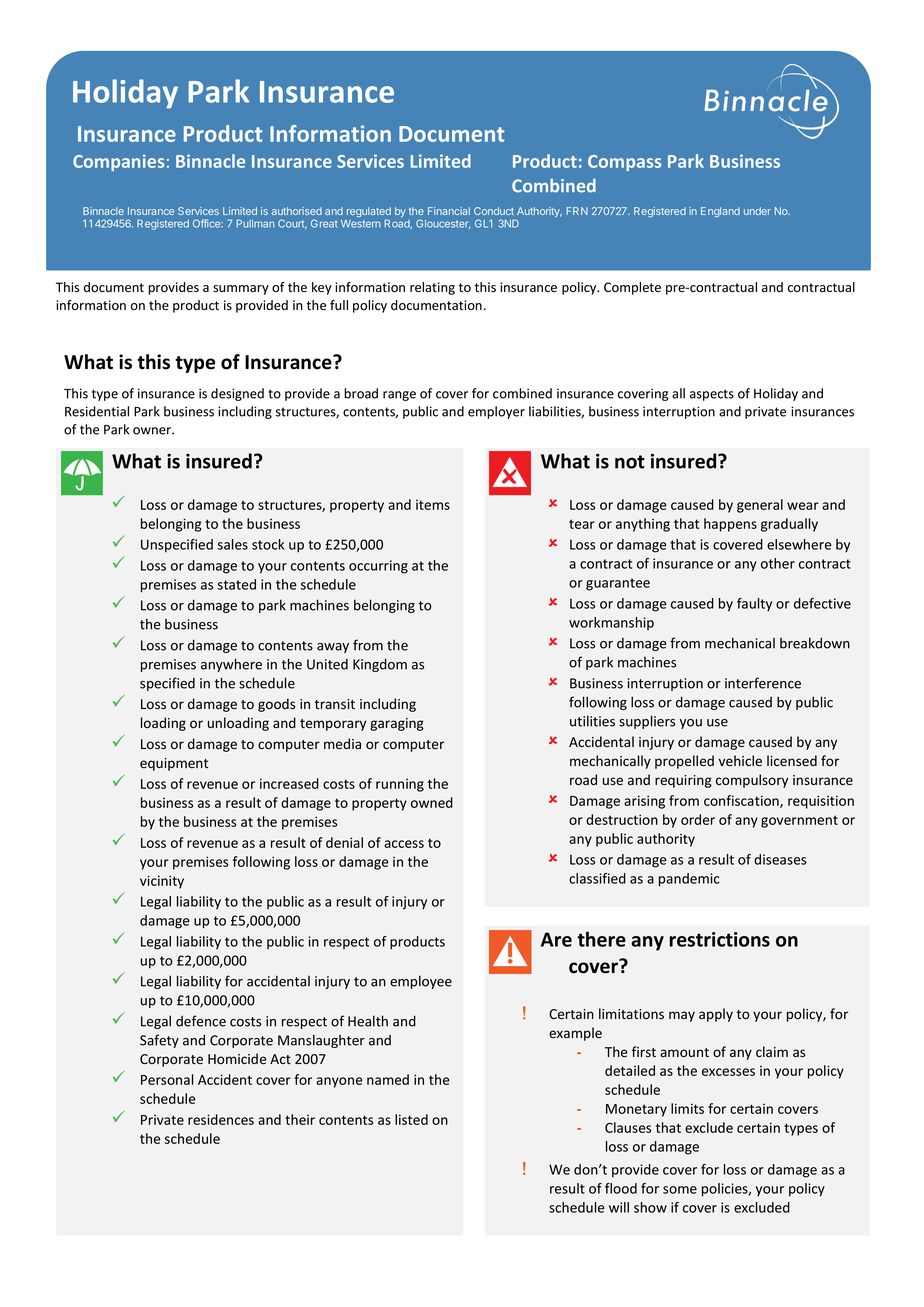 The height and width of the document is (1307, 924). Describe the element at coordinates (780, 859) in the document. I see `diseases` at that location.
